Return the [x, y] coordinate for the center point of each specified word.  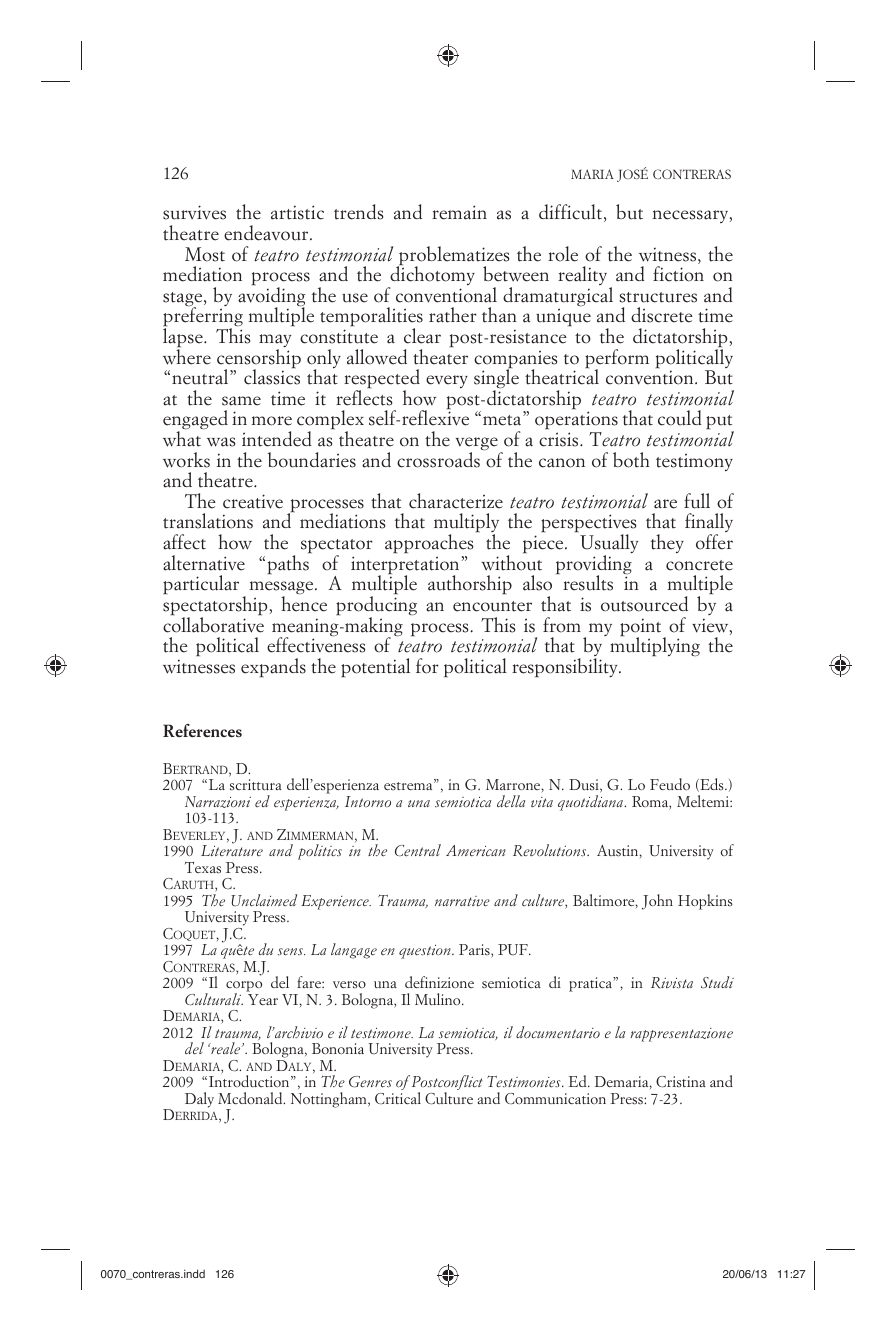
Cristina [681, 1082]
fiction [678, 274]
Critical [398, 1098]
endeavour [267, 233]
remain [459, 212]
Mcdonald [251, 1098]
